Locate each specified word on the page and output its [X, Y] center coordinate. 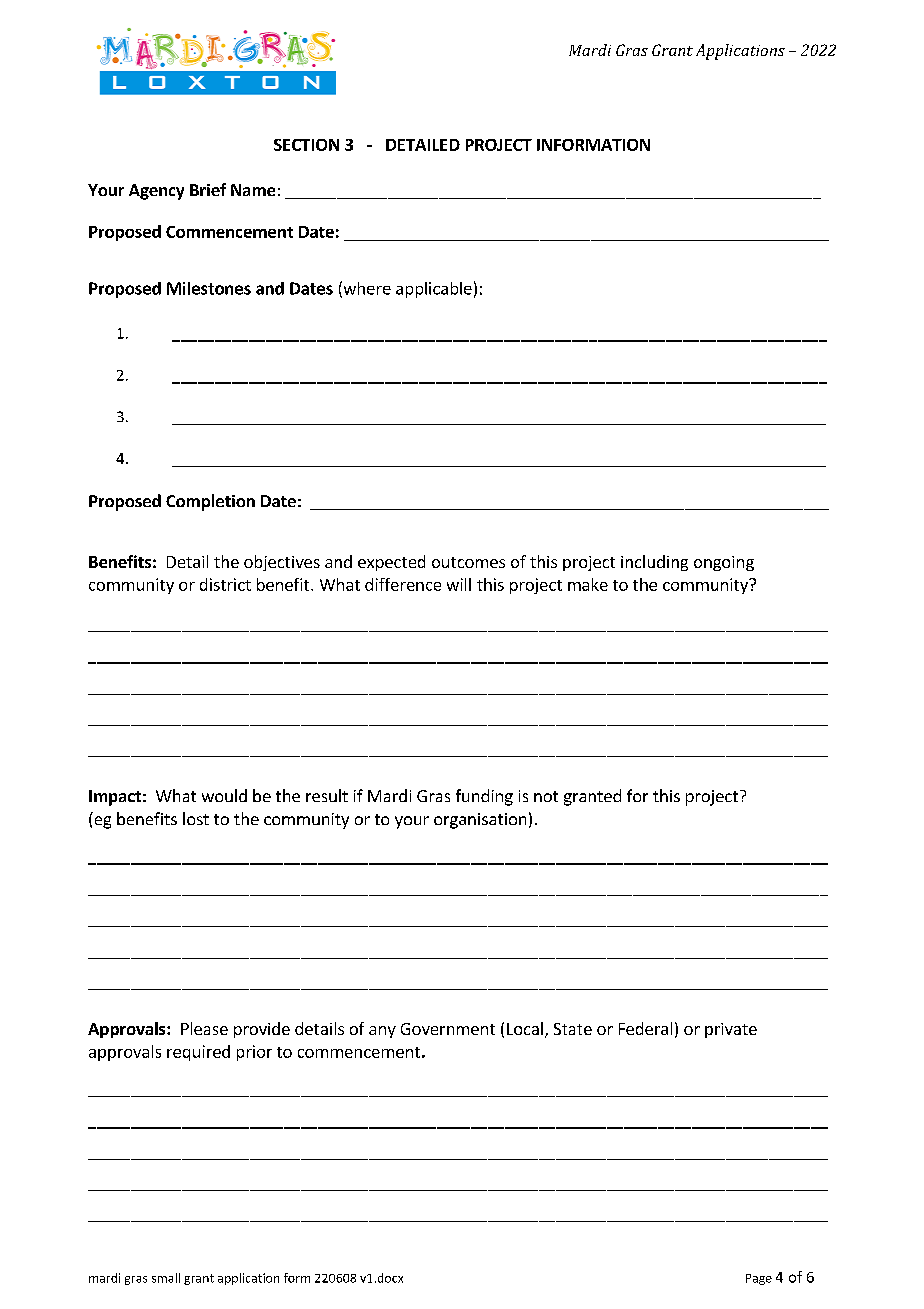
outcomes [468, 562]
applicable [434, 290]
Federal [645, 1028]
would [224, 795]
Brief [208, 189]
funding [484, 797]
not [546, 796]
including [654, 563]
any [382, 1032]
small [166, 1278]
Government [448, 1029]
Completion [210, 502]
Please [204, 1028]
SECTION [306, 145]
